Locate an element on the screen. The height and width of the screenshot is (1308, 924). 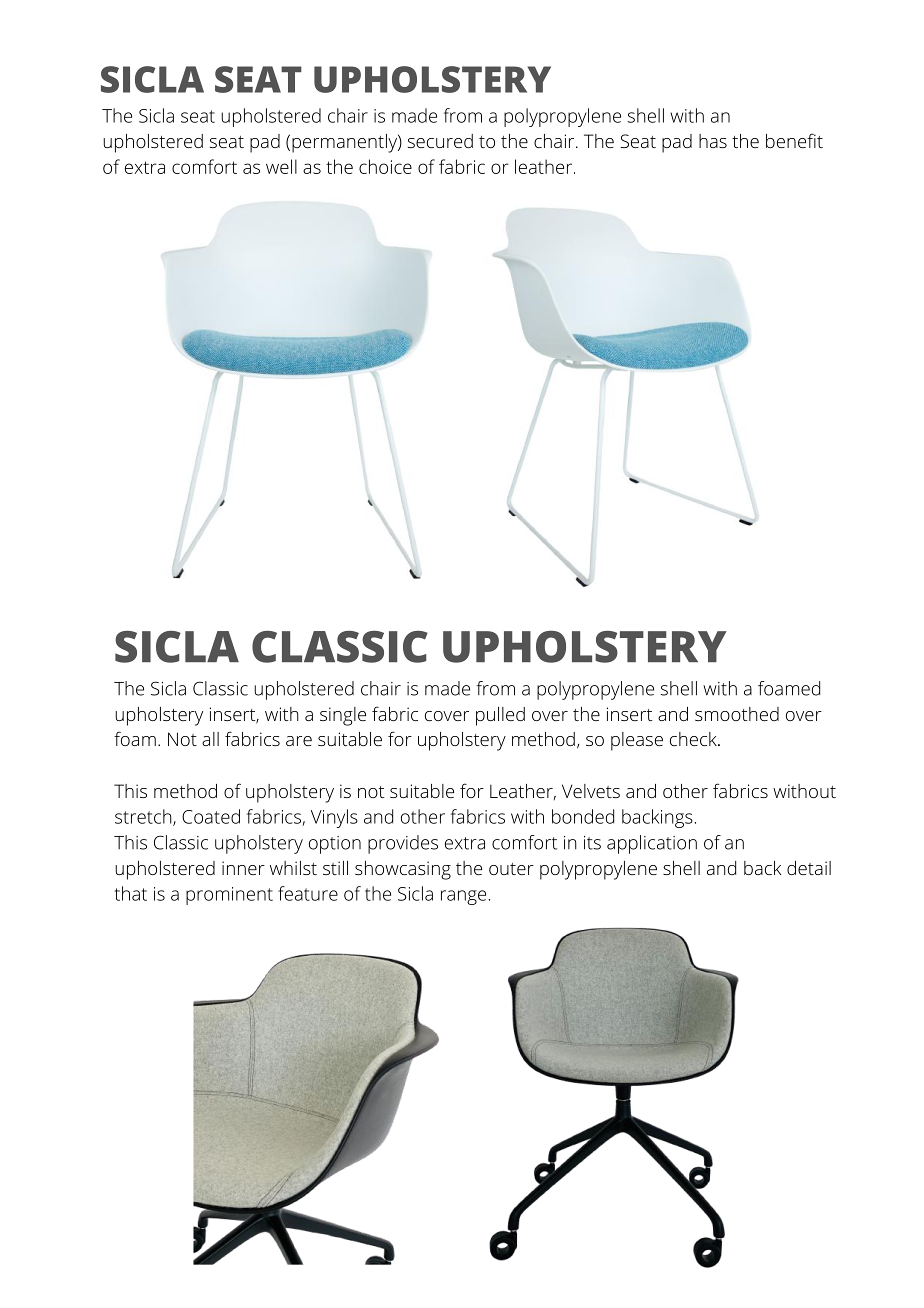
benefit is located at coordinates (794, 140).
